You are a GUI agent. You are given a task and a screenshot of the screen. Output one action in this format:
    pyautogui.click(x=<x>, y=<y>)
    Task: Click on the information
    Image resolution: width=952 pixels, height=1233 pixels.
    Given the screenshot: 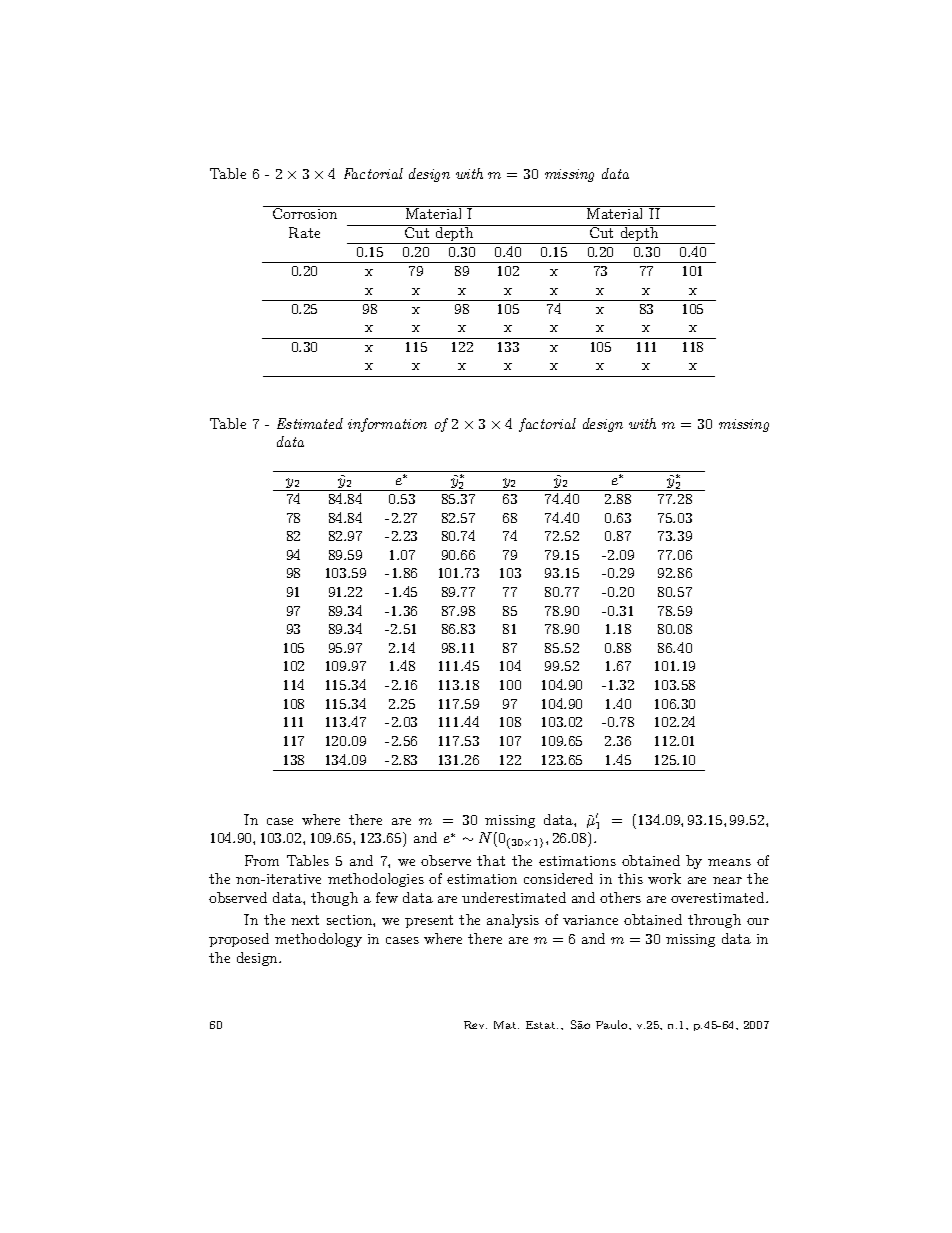 What is the action you would take?
    pyautogui.click(x=387, y=425)
